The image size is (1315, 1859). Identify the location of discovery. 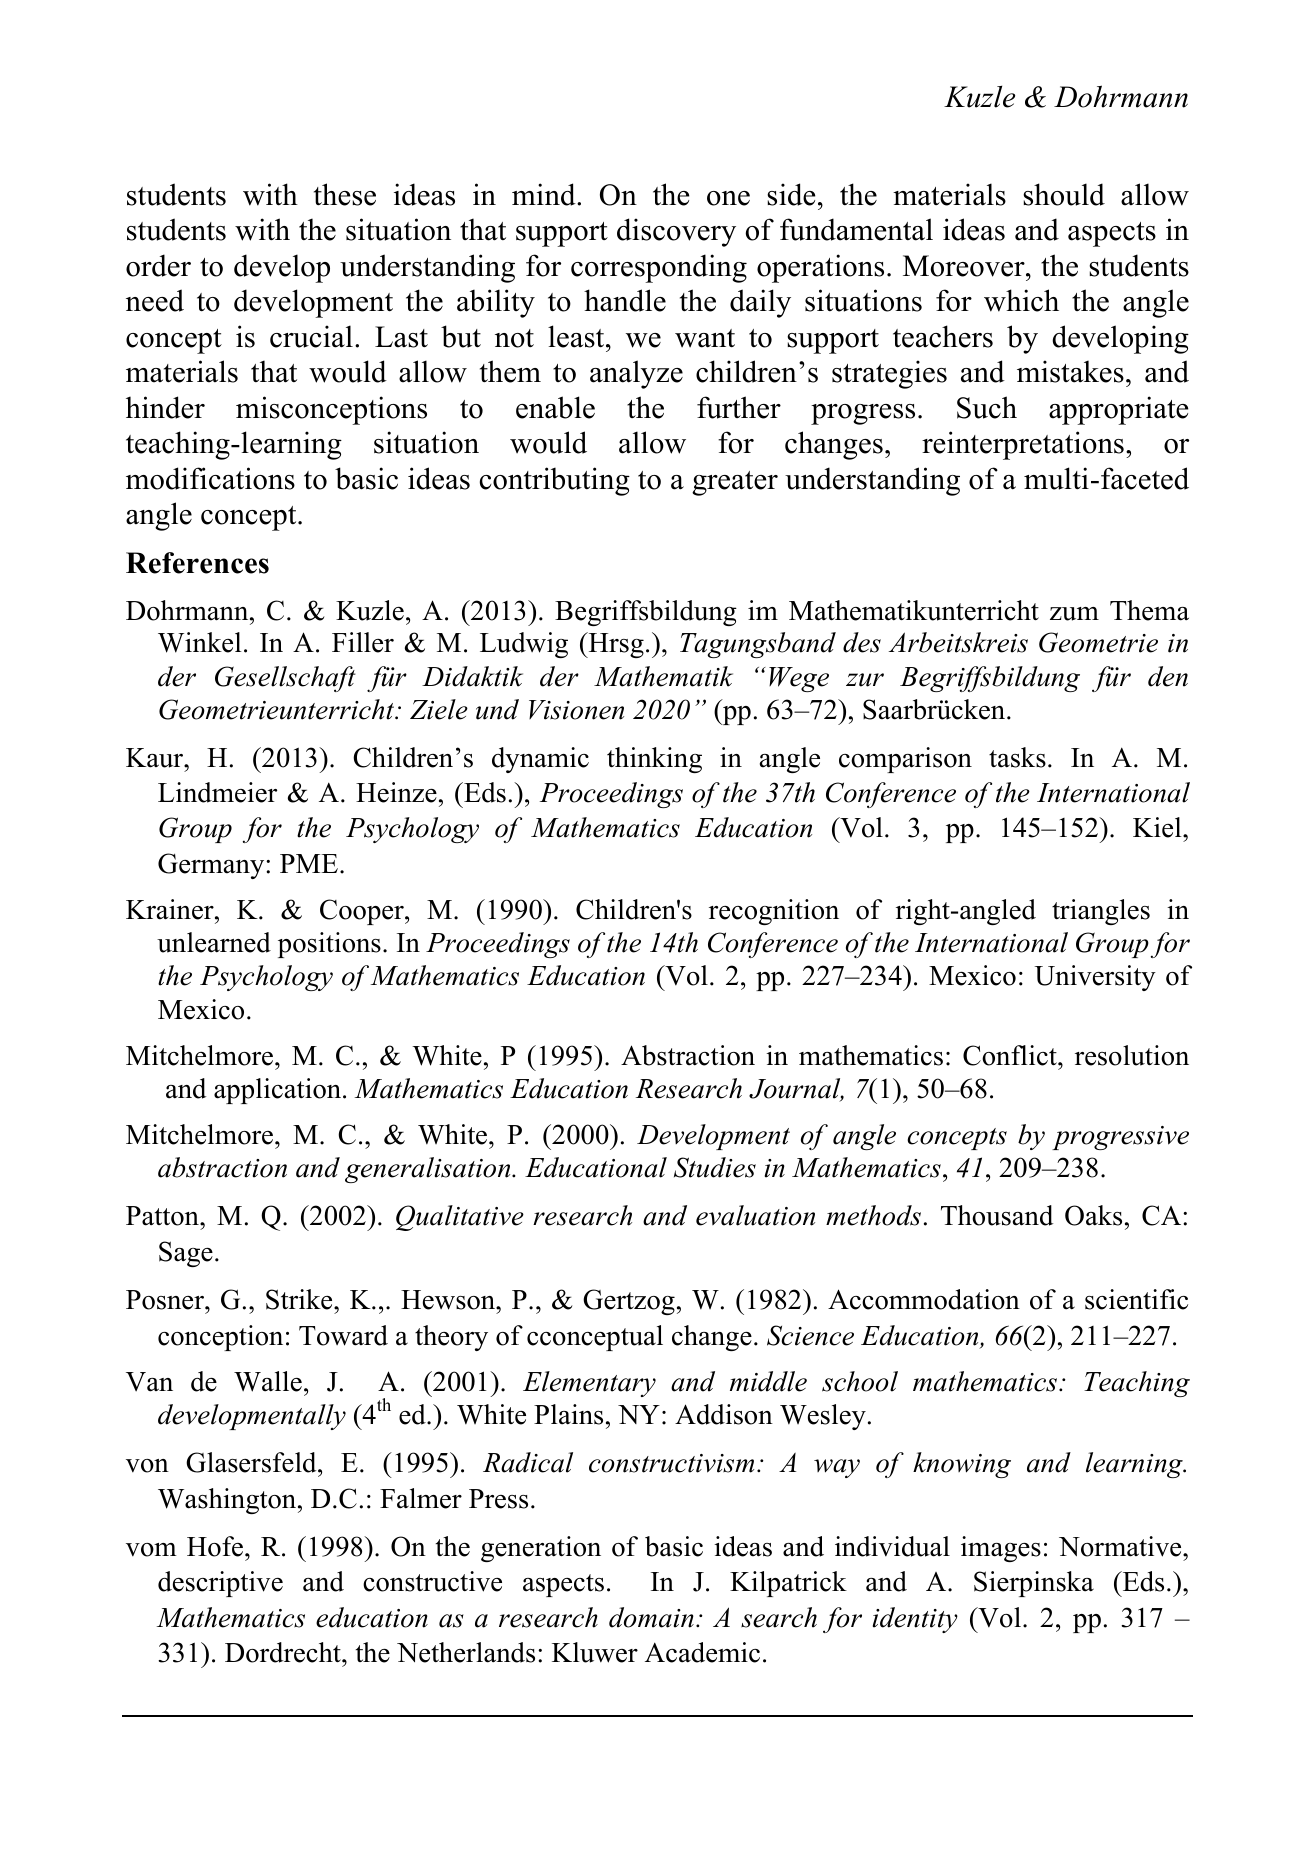
(676, 232).
